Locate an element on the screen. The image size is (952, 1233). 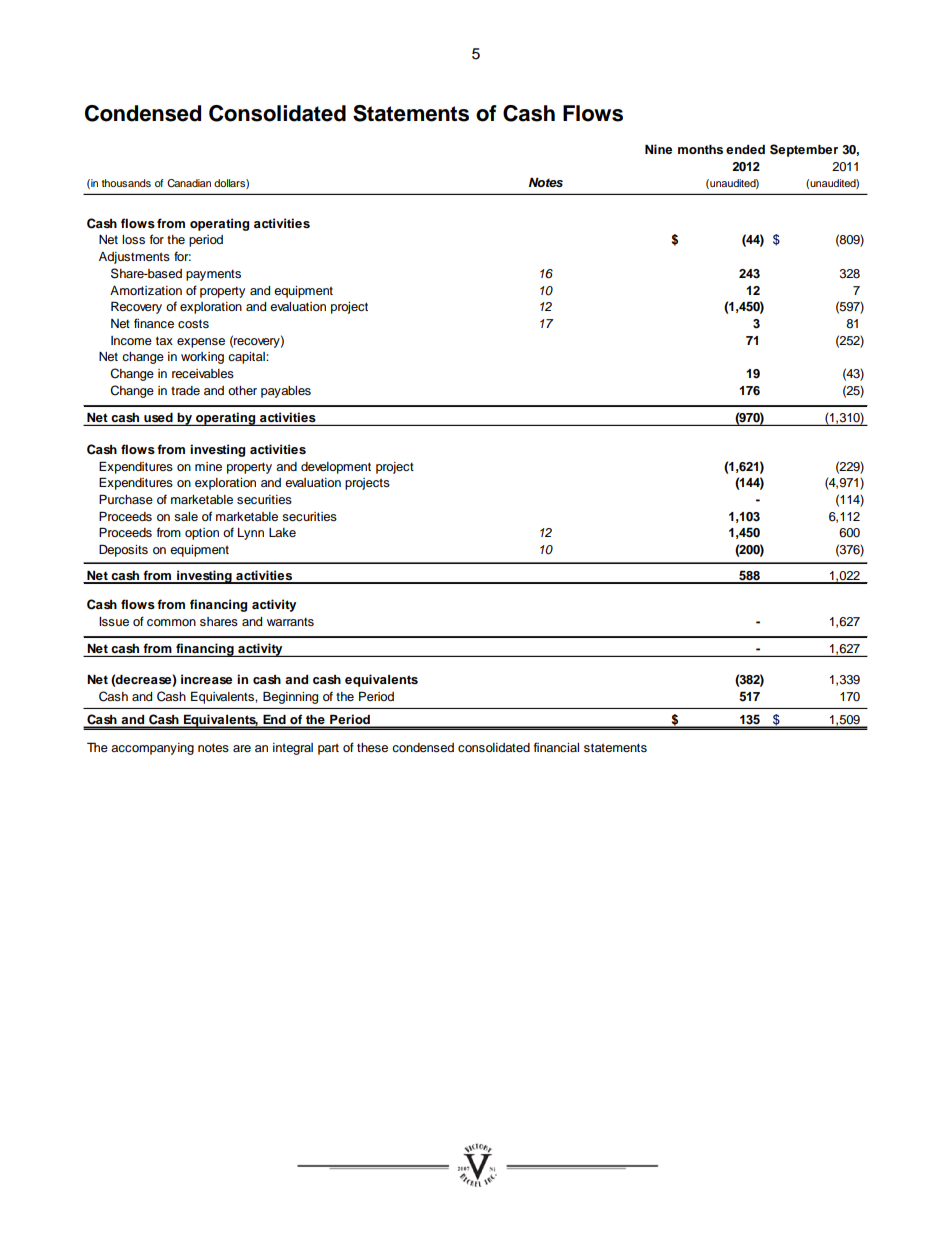
costs is located at coordinates (193, 323).
